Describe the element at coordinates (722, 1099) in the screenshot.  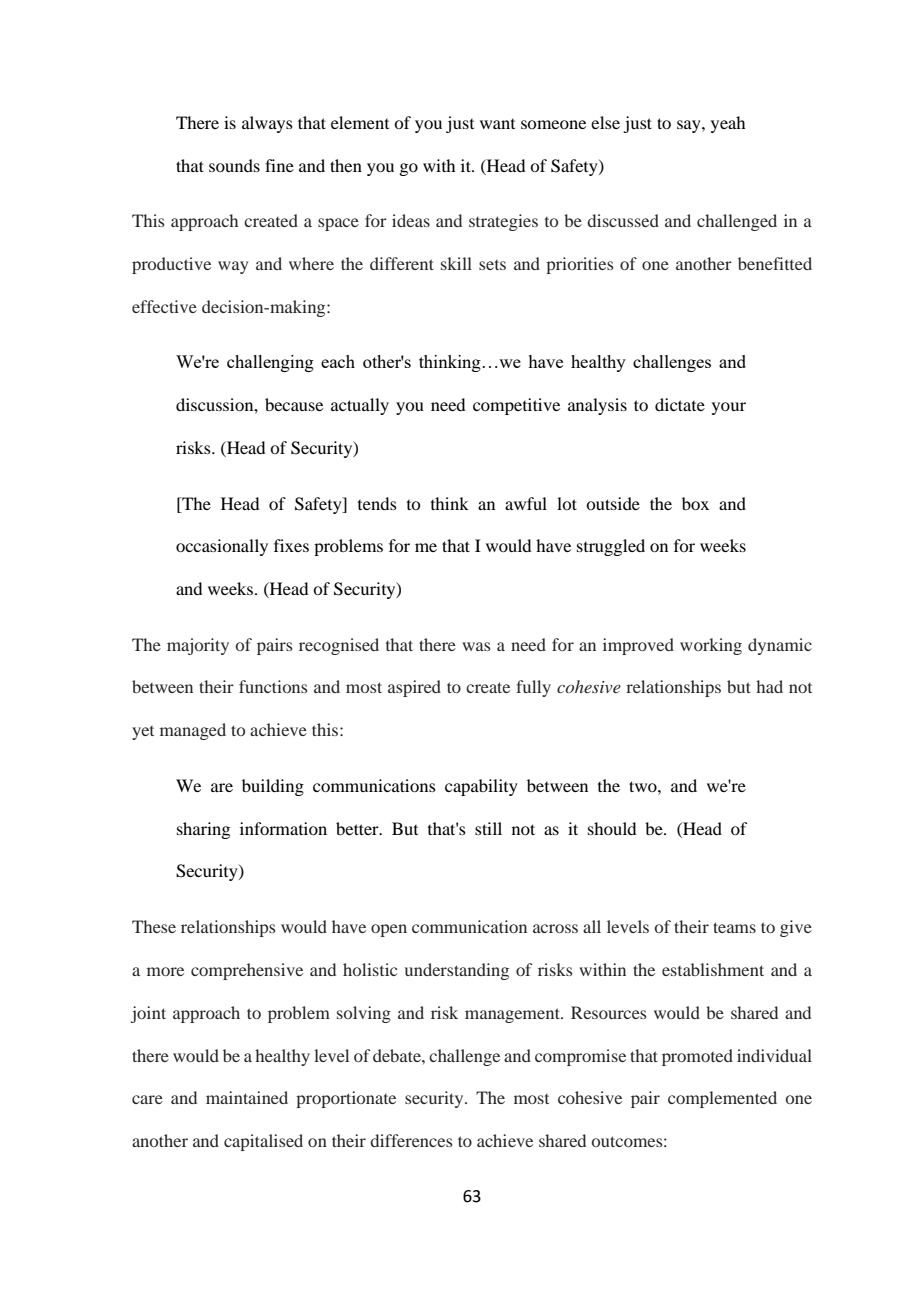
I see `complemented` at that location.
